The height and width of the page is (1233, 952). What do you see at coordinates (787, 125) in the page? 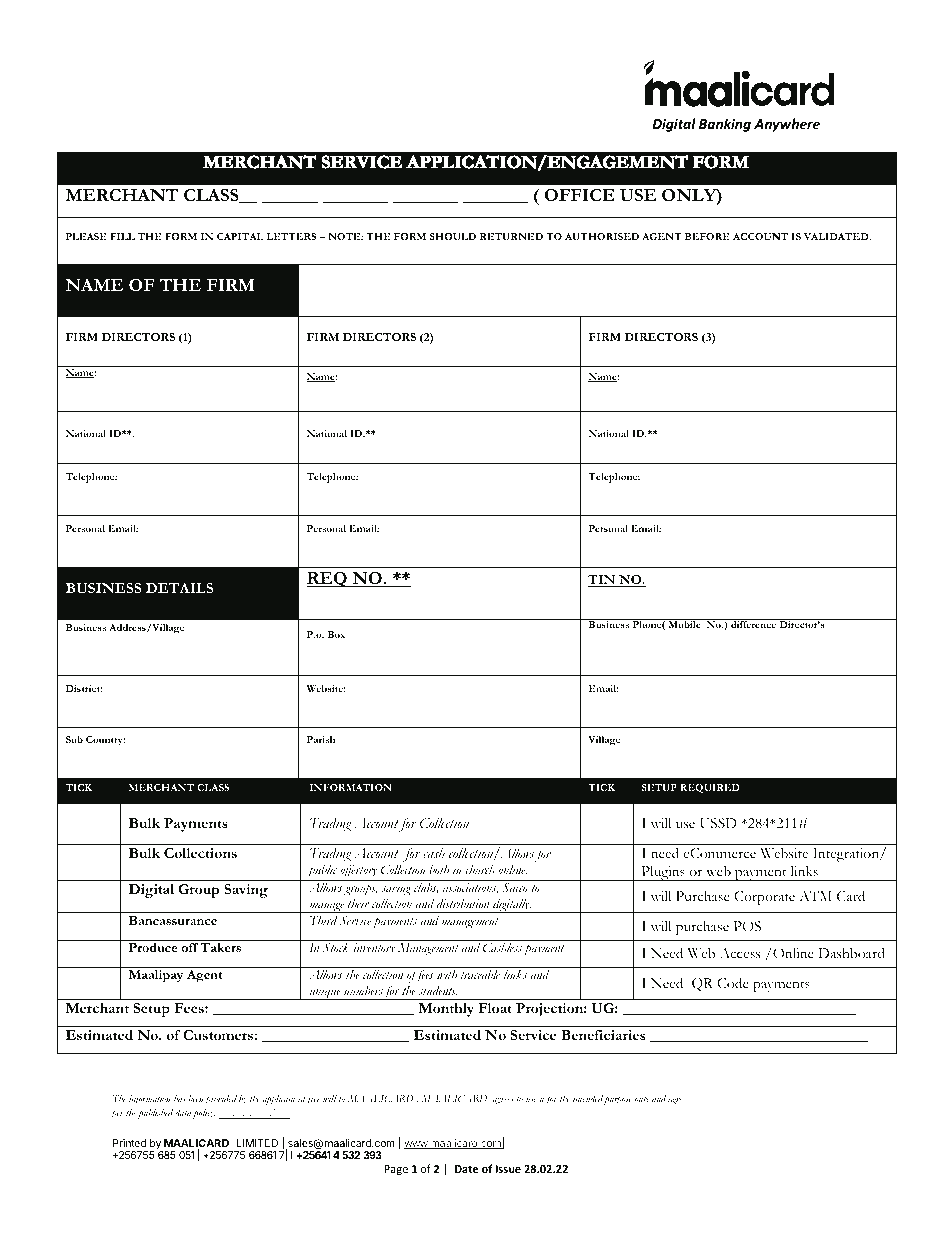
I see `Anywhere` at bounding box center [787, 125].
